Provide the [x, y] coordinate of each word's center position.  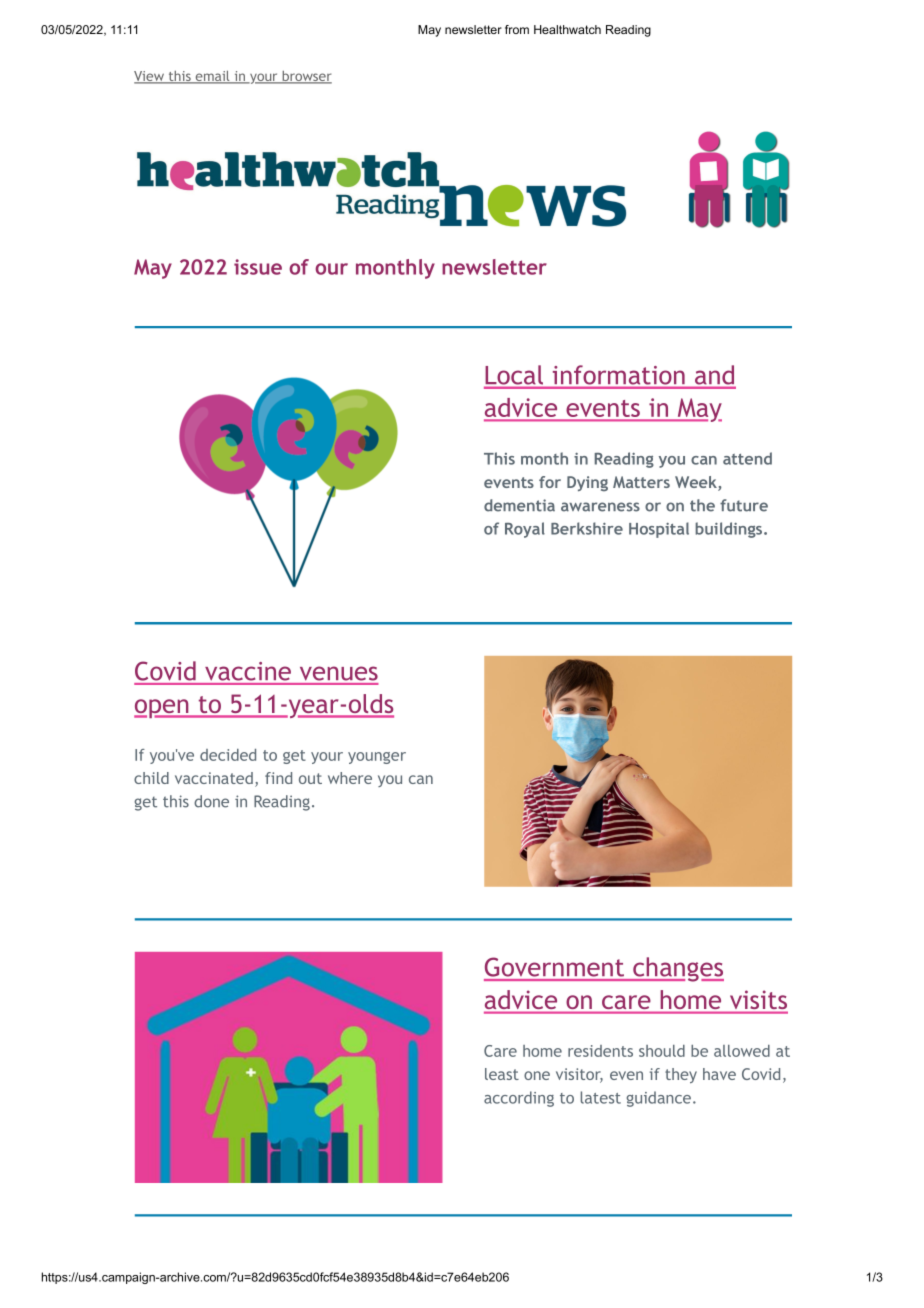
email [212, 77]
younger [377, 758]
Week [697, 483]
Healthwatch [567, 29]
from [517, 29]
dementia [519, 505]
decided [228, 755]
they [681, 1075]
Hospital [659, 530]
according [519, 1099]
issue [258, 267]
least [502, 1074]
